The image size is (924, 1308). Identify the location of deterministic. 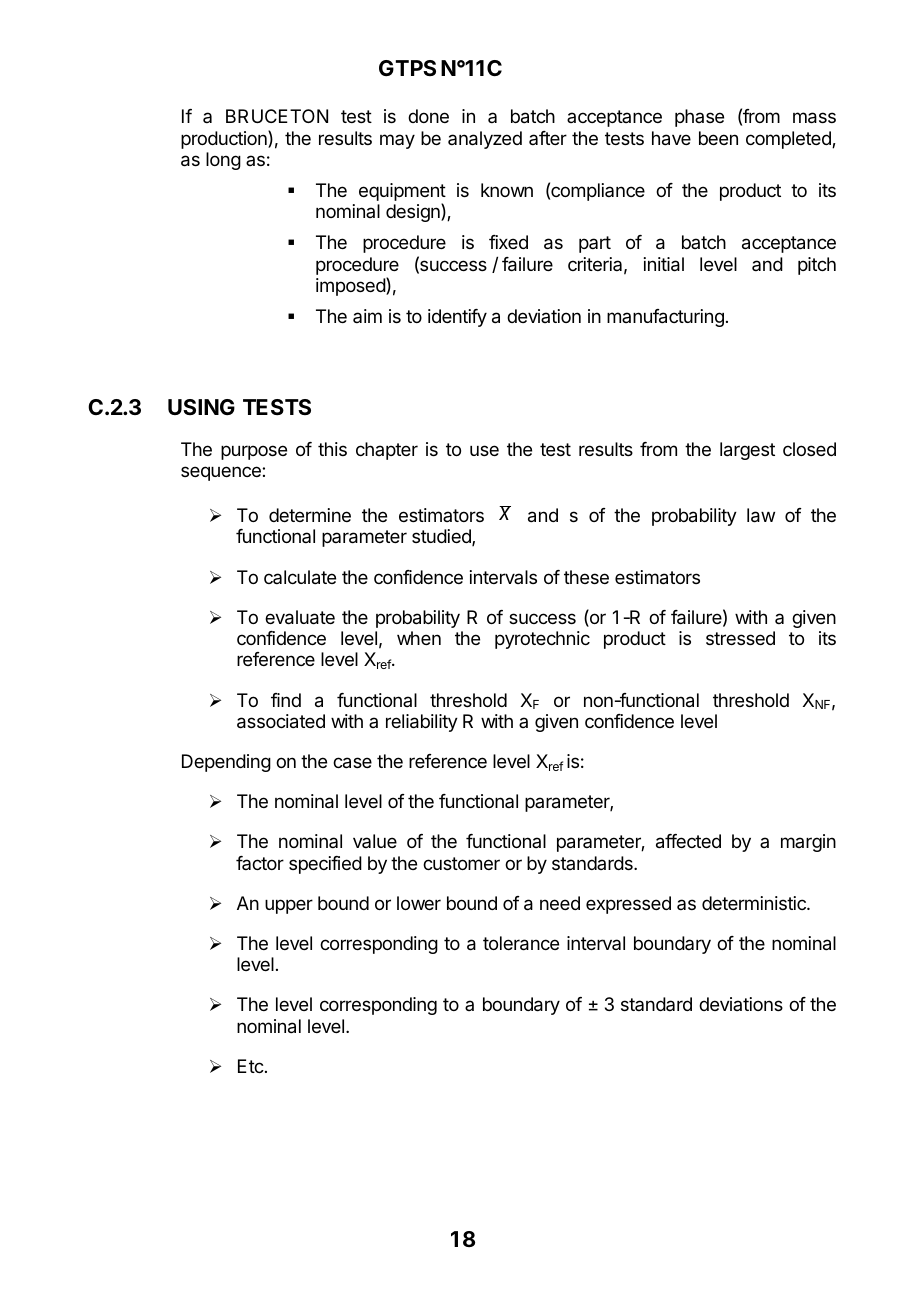
(755, 903).
